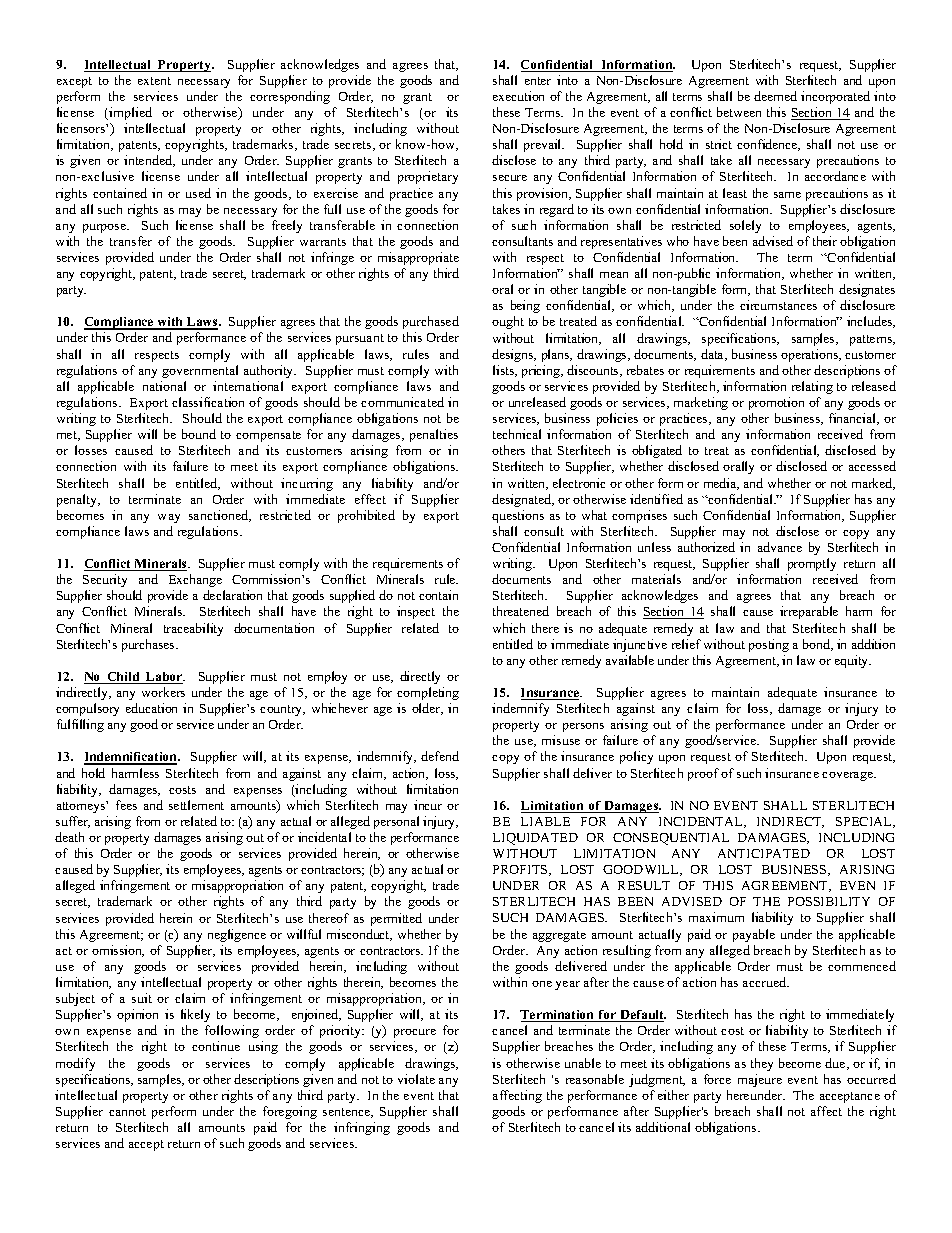 This screenshot has width=952, height=1233. What do you see at coordinates (127, 1112) in the screenshot?
I see `cannot` at bounding box center [127, 1112].
